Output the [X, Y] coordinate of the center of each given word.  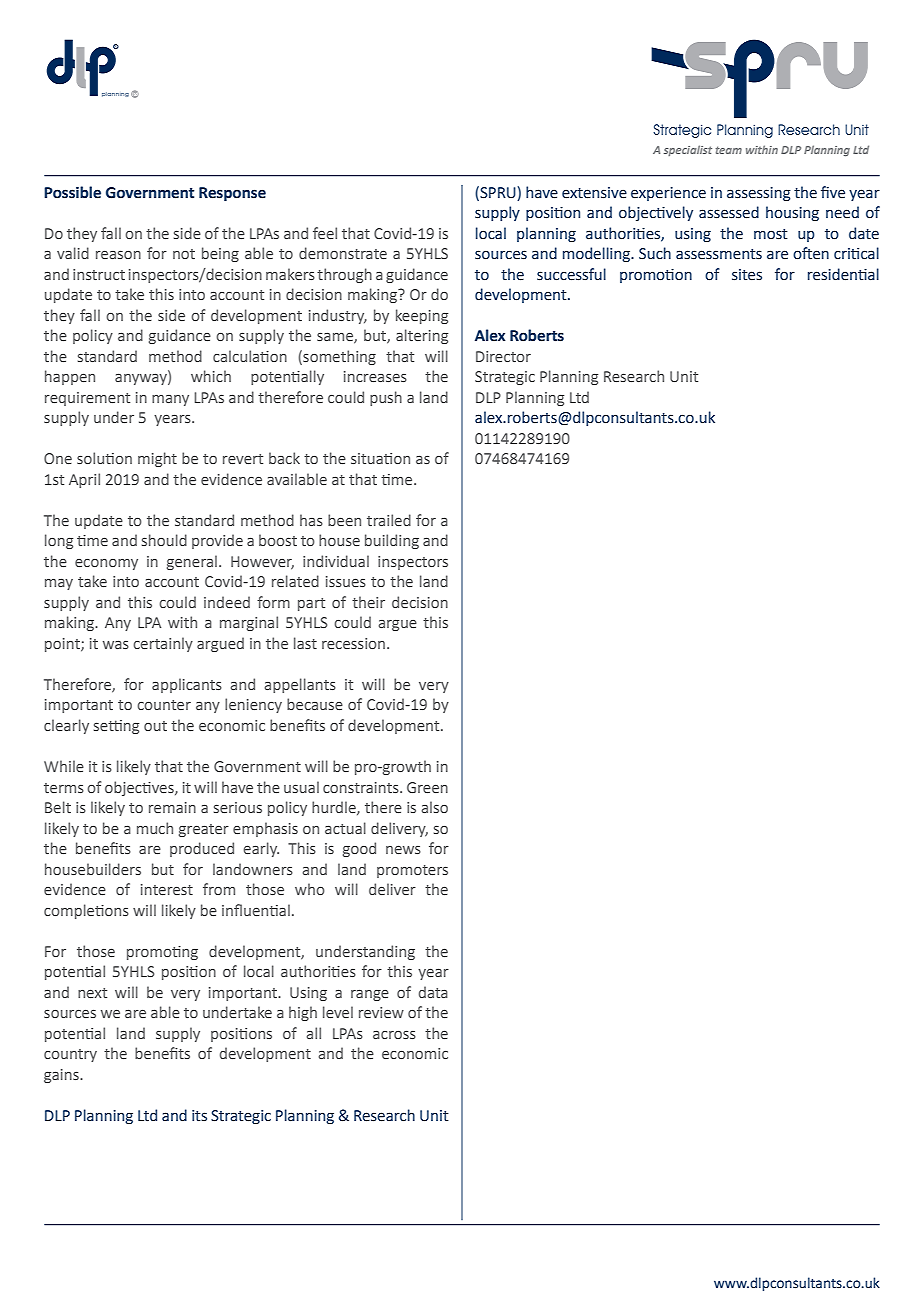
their [368, 602]
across [394, 1035]
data [433, 992]
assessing [759, 194]
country [70, 1055]
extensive [594, 193]
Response [232, 194]
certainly [163, 644]
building [392, 541]
